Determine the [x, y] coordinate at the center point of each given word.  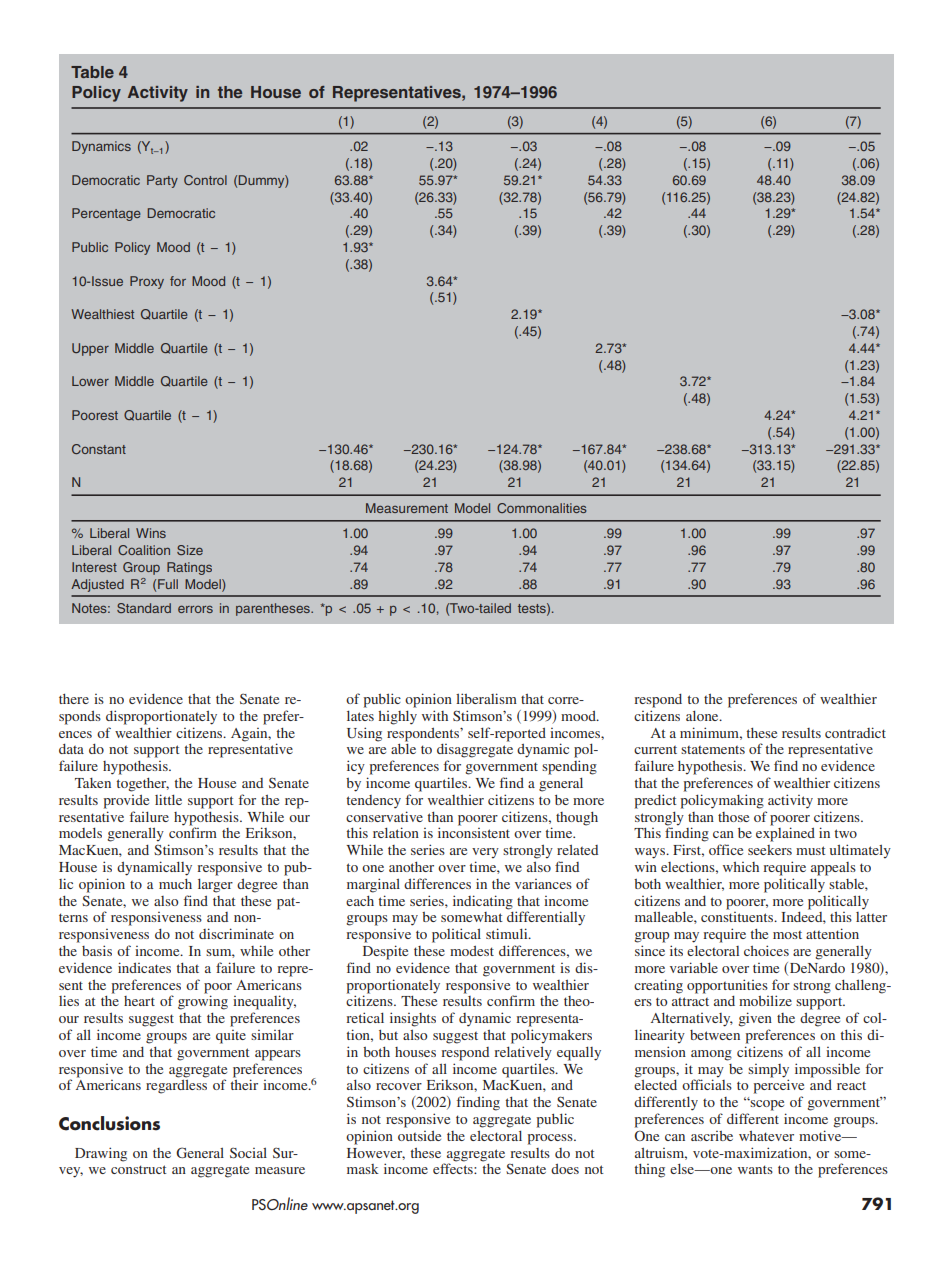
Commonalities [542, 508]
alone [703, 715]
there [74, 699]
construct [139, 1169]
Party [162, 181]
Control [205, 180]
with [435, 715]
